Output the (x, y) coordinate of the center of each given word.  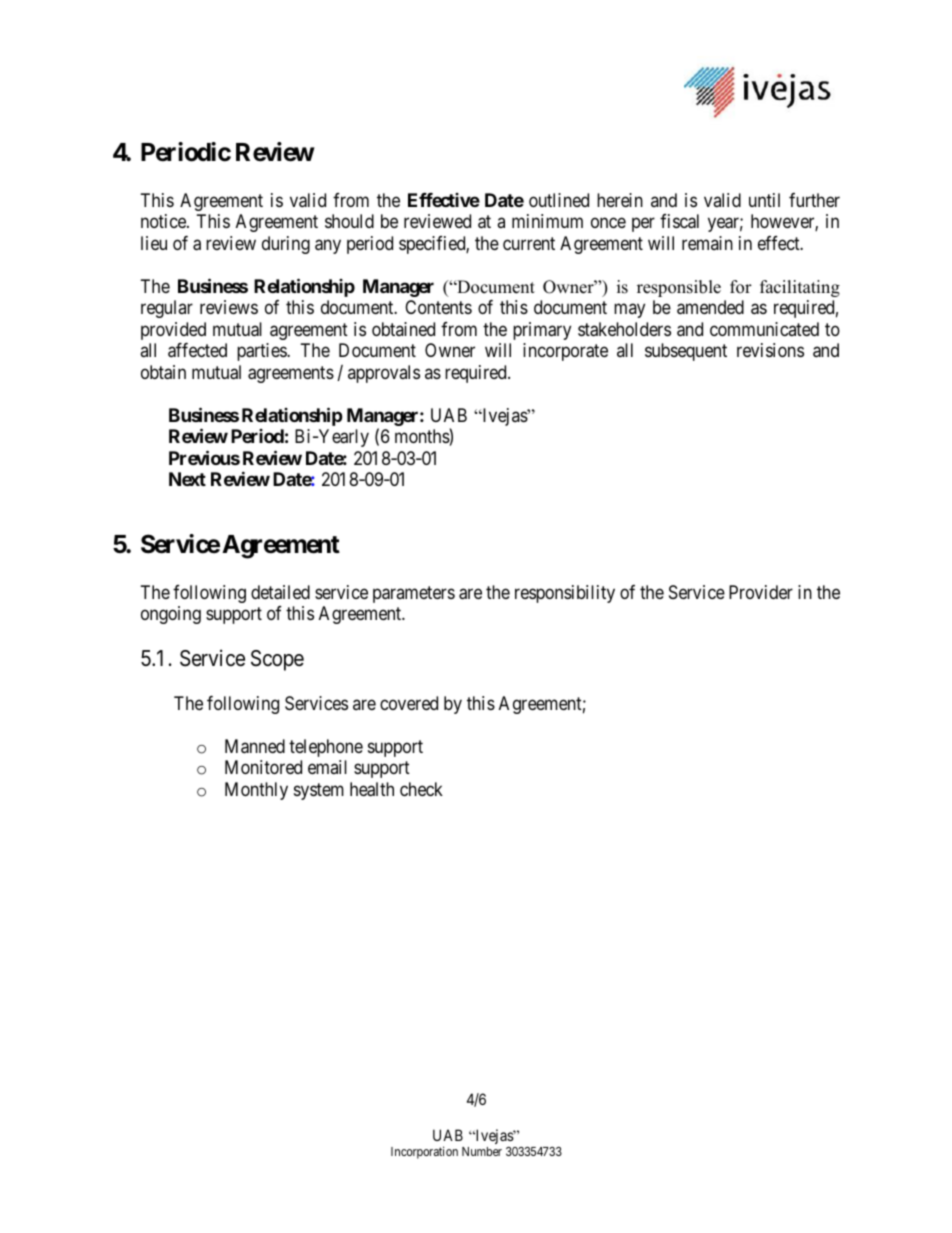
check (421, 789)
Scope (277, 660)
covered (409, 703)
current (529, 243)
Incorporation (424, 1152)
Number (482, 1151)
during (286, 245)
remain (707, 243)
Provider (761, 592)
